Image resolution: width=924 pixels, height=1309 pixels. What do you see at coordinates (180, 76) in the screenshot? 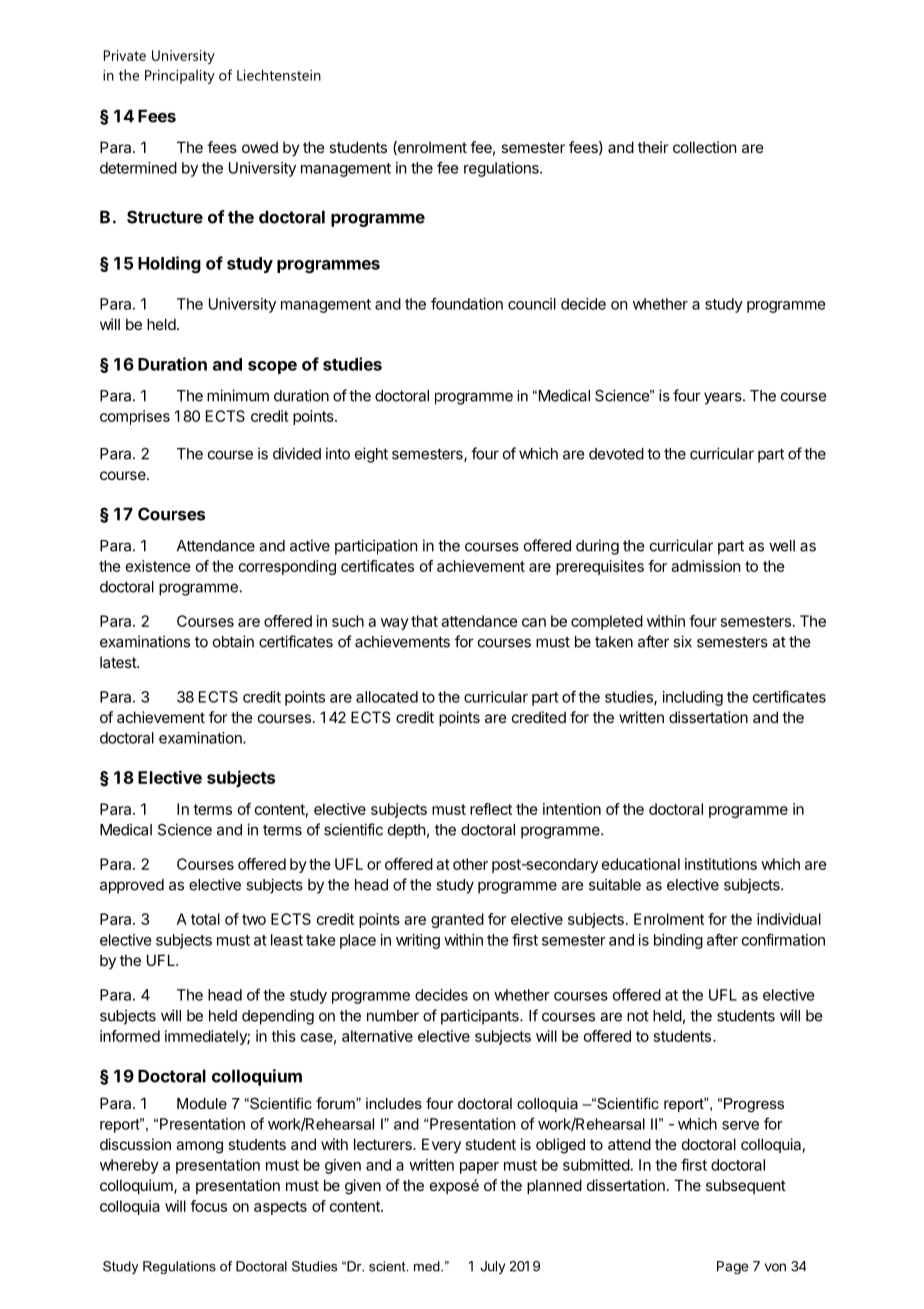
I see `Principality` at bounding box center [180, 76].
